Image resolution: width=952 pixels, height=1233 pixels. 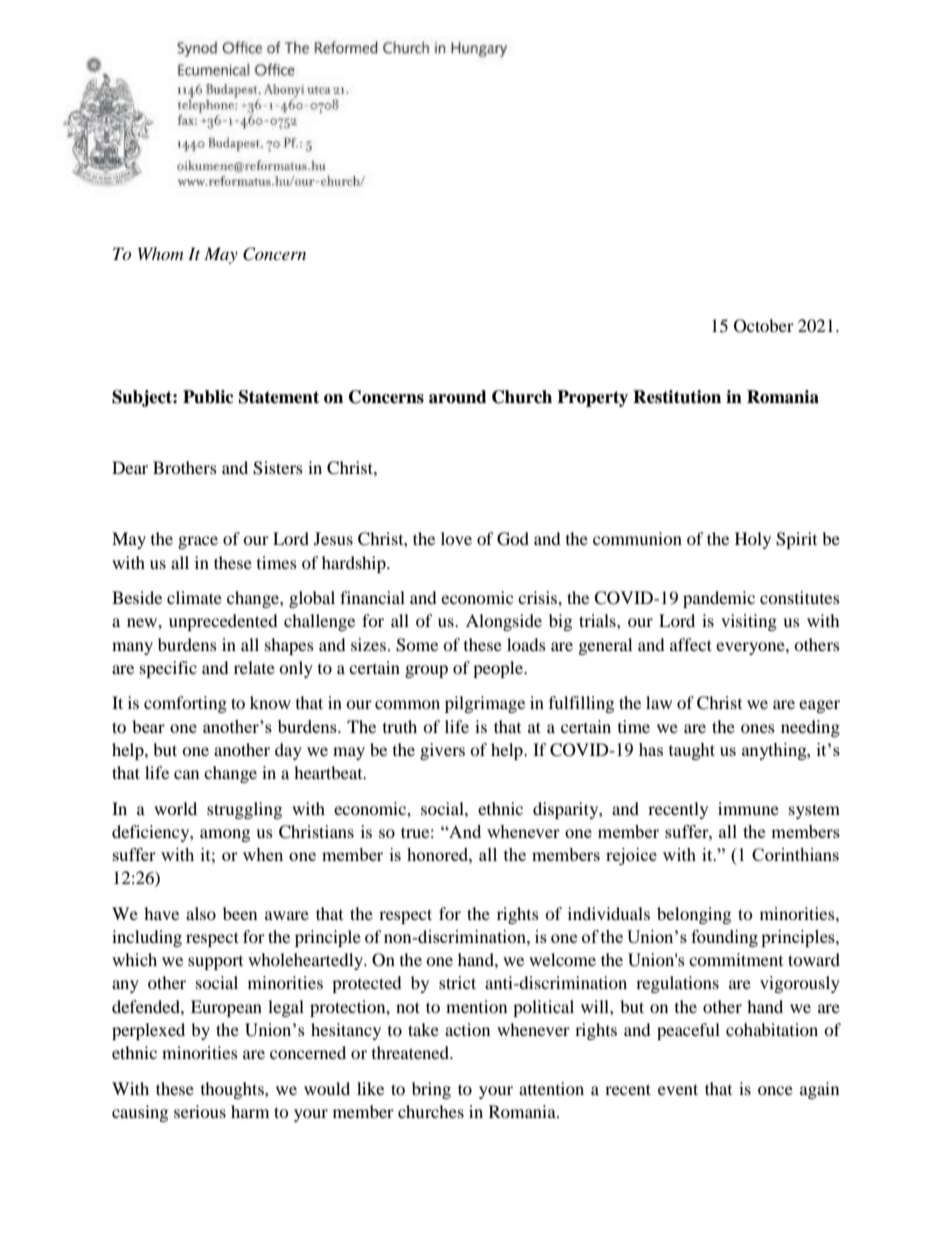 I want to click on comforting, so click(x=185, y=704).
